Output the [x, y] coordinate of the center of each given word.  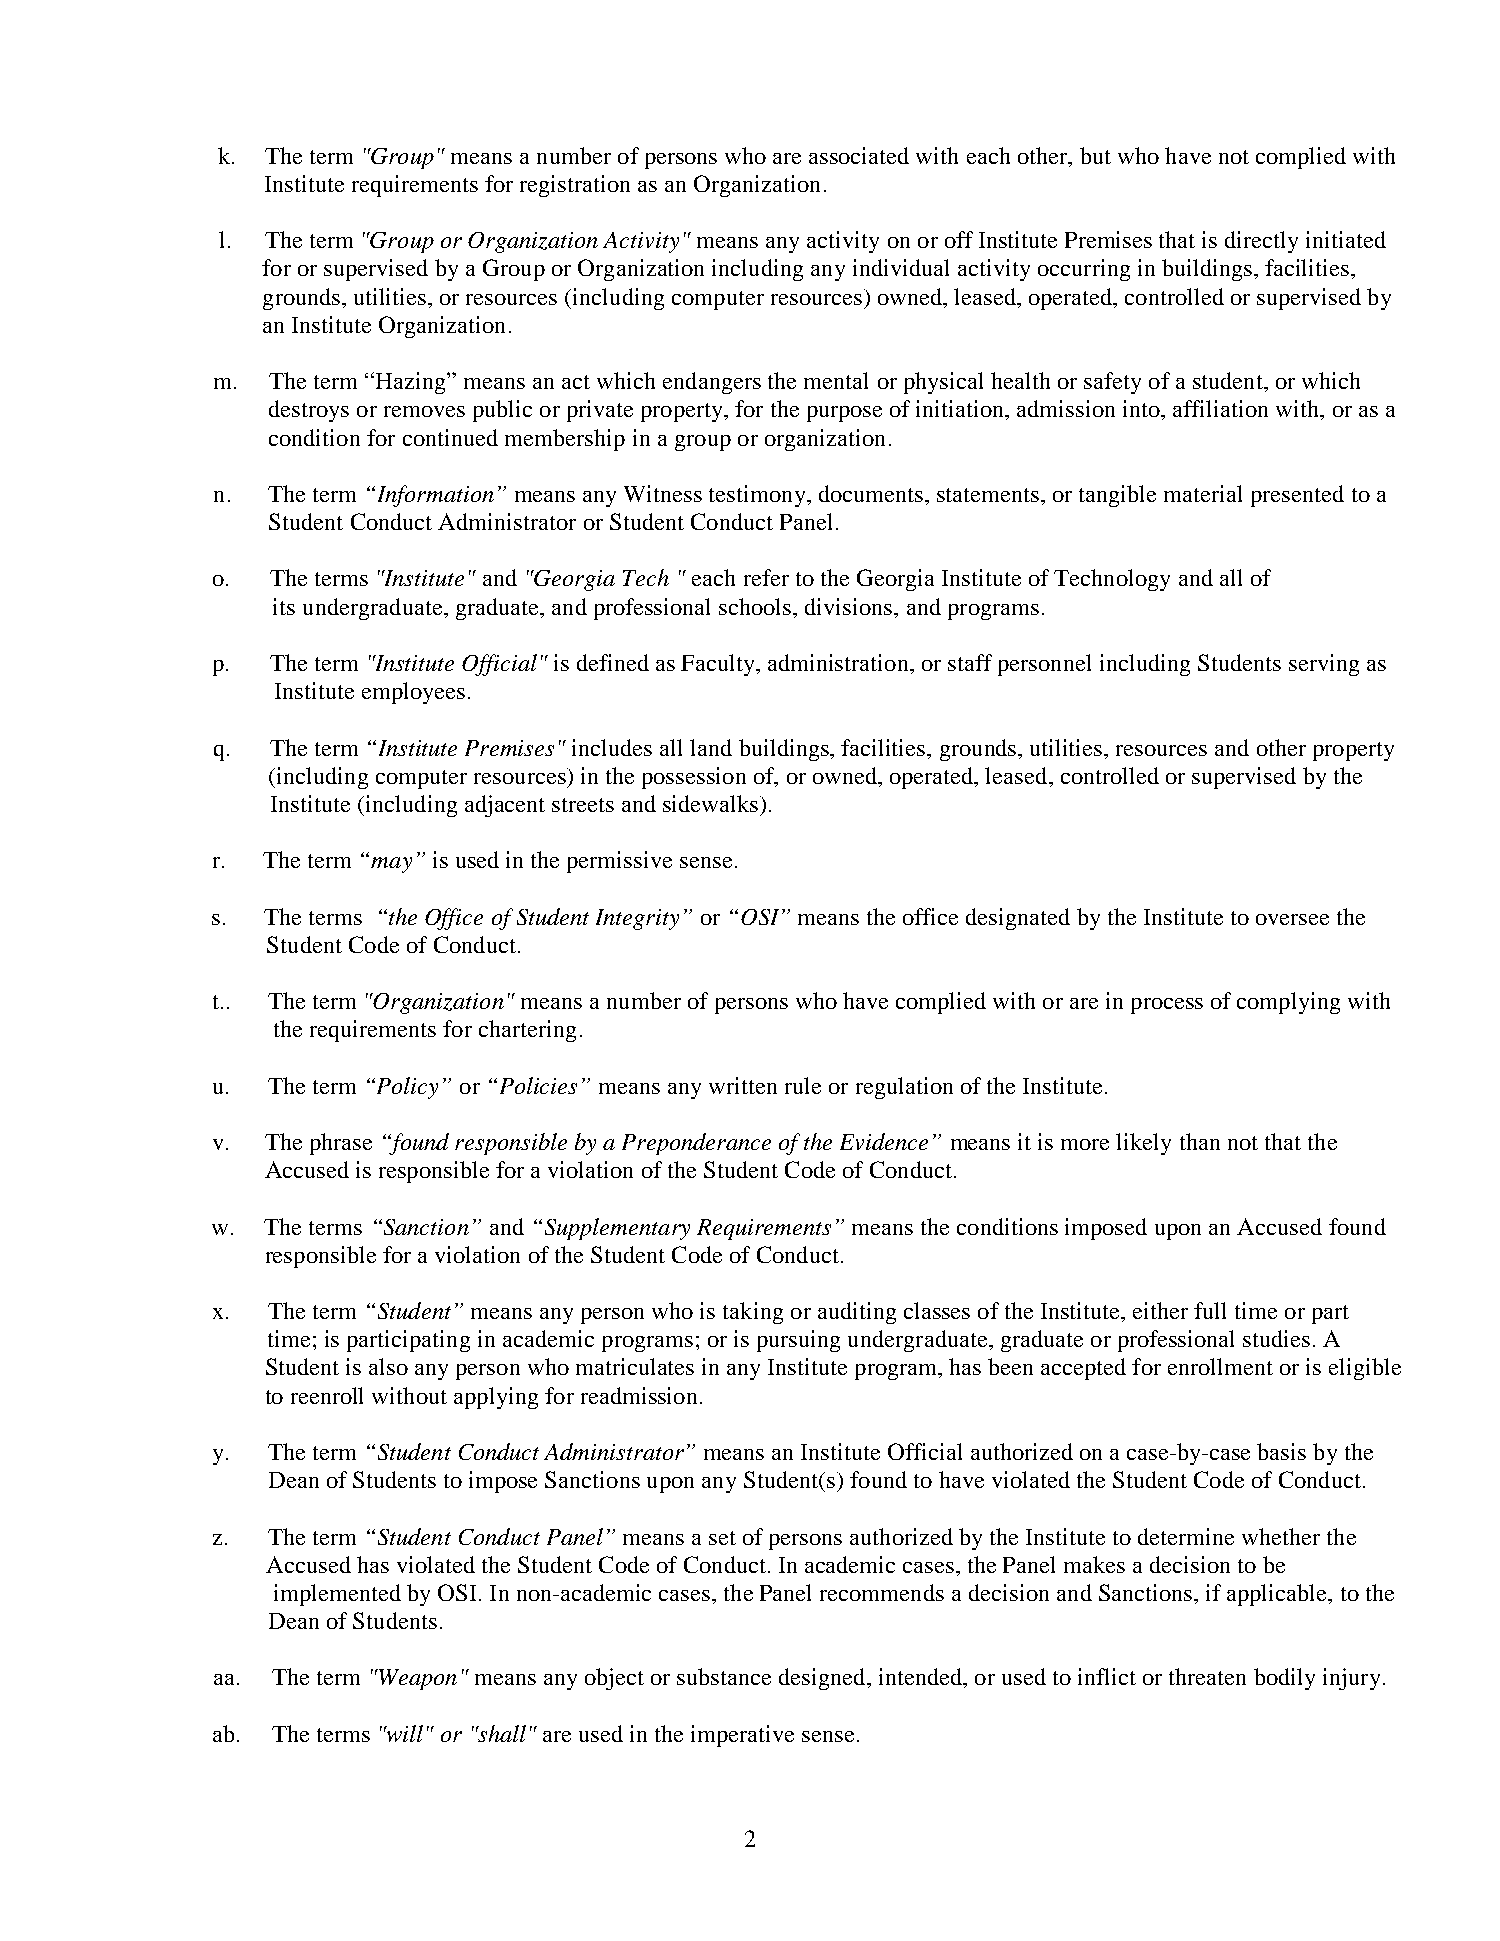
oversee [1292, 919]
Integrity [637, 919]
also [388, 1366]
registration [575, 186]
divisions [850, 606]
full [1210, 1310]
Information [434, 496]
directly [1261, 242]
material [1203, 493]
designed [823, 1679]
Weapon [417, 1679]
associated [859, 155]
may [391, 865]
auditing [857, 1313]
